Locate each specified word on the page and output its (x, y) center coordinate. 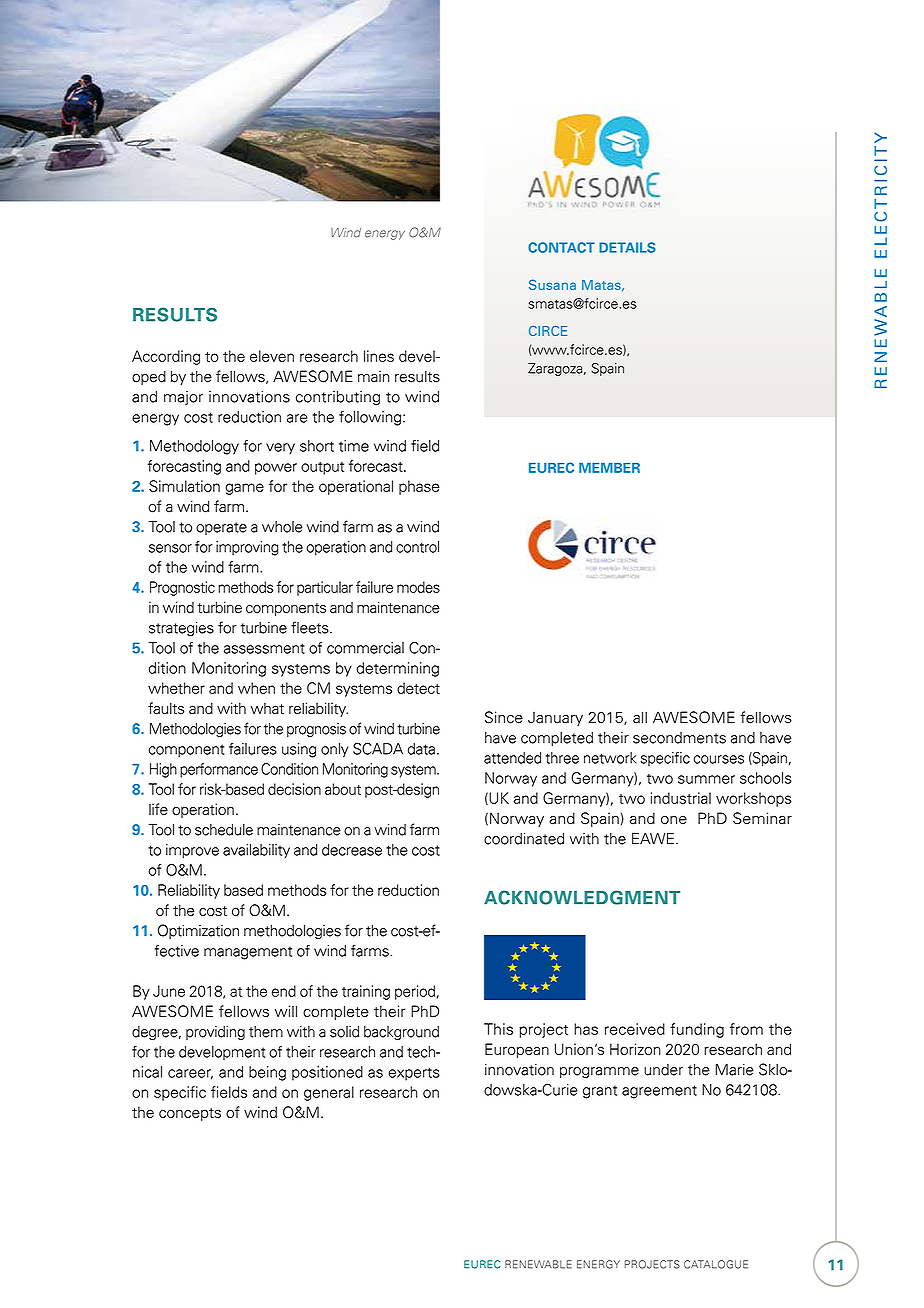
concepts (190, 1114)
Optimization (198, 931)
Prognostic (182, 588)
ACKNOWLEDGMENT (582, 897)
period (415, 992)
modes (418, 587)
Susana (552, 284)
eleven (272, 356)
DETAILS (627, 247)
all (640, 717)
